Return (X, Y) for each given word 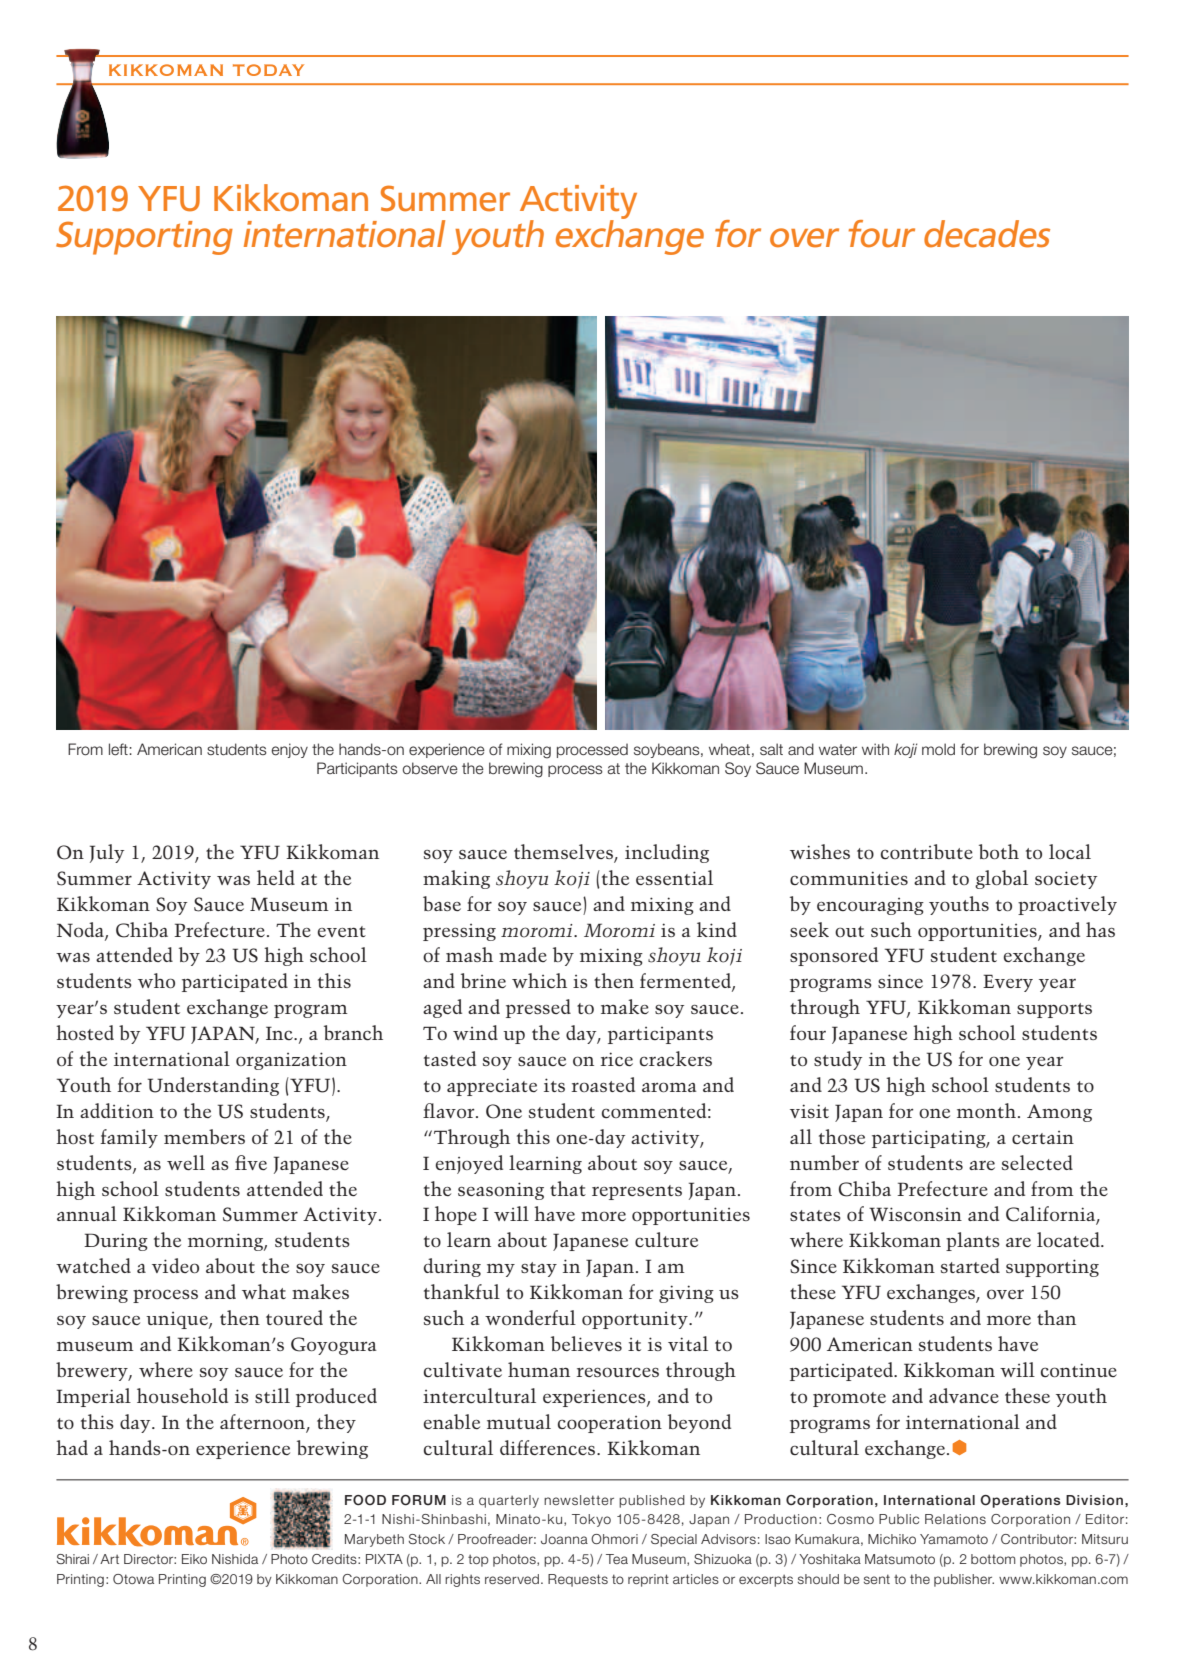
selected (1037, 1162)
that (568, 1188)
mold (938, 749)
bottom (993, 1559)
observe (430, 768)
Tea (617, 1559)
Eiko (194, 1559)
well (186, 1162)
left (119, 749)
